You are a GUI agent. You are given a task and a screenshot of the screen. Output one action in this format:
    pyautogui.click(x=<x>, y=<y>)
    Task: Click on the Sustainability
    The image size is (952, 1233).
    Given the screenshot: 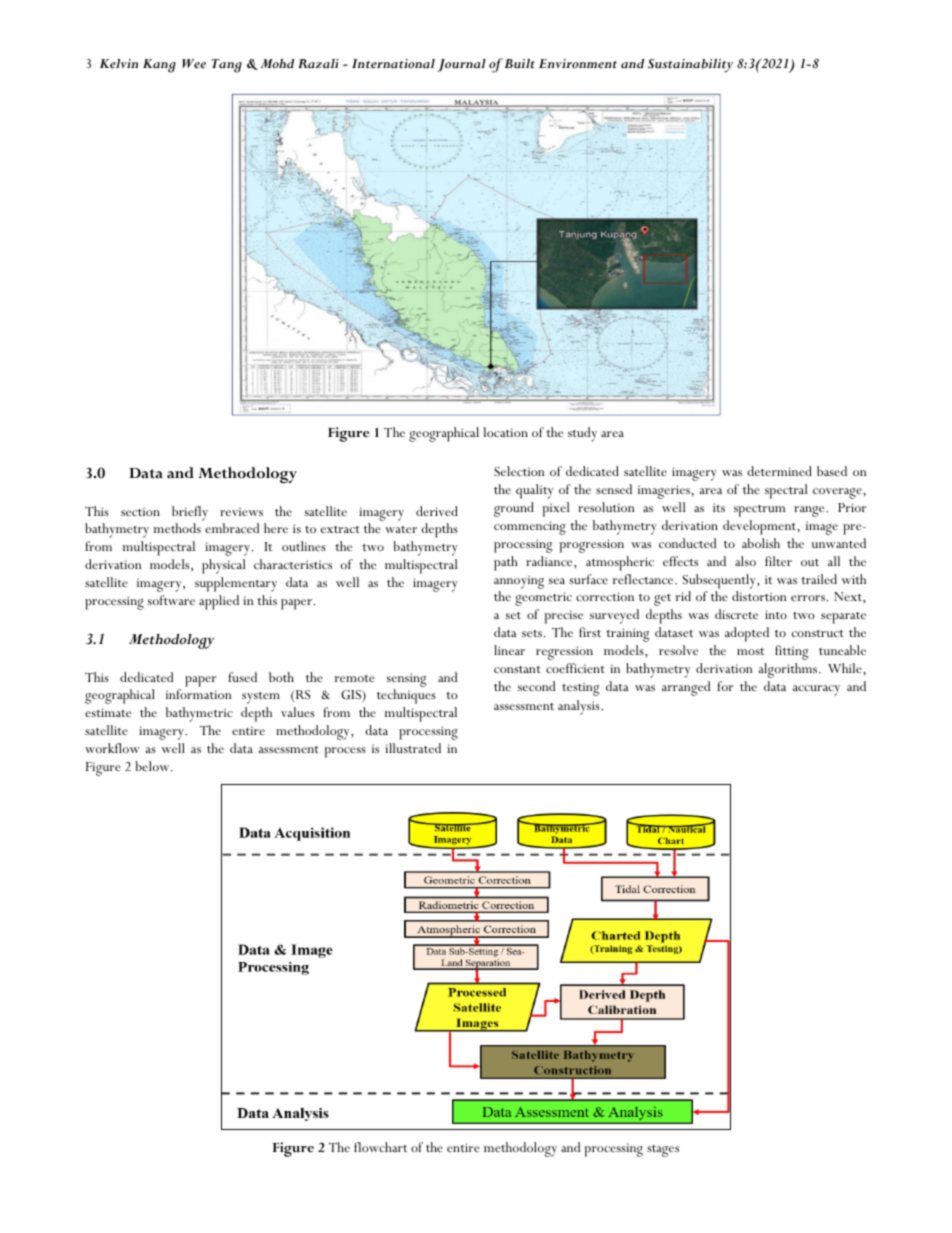 What is the action you would take?
    pyautogui.click(x=690, y=65)
